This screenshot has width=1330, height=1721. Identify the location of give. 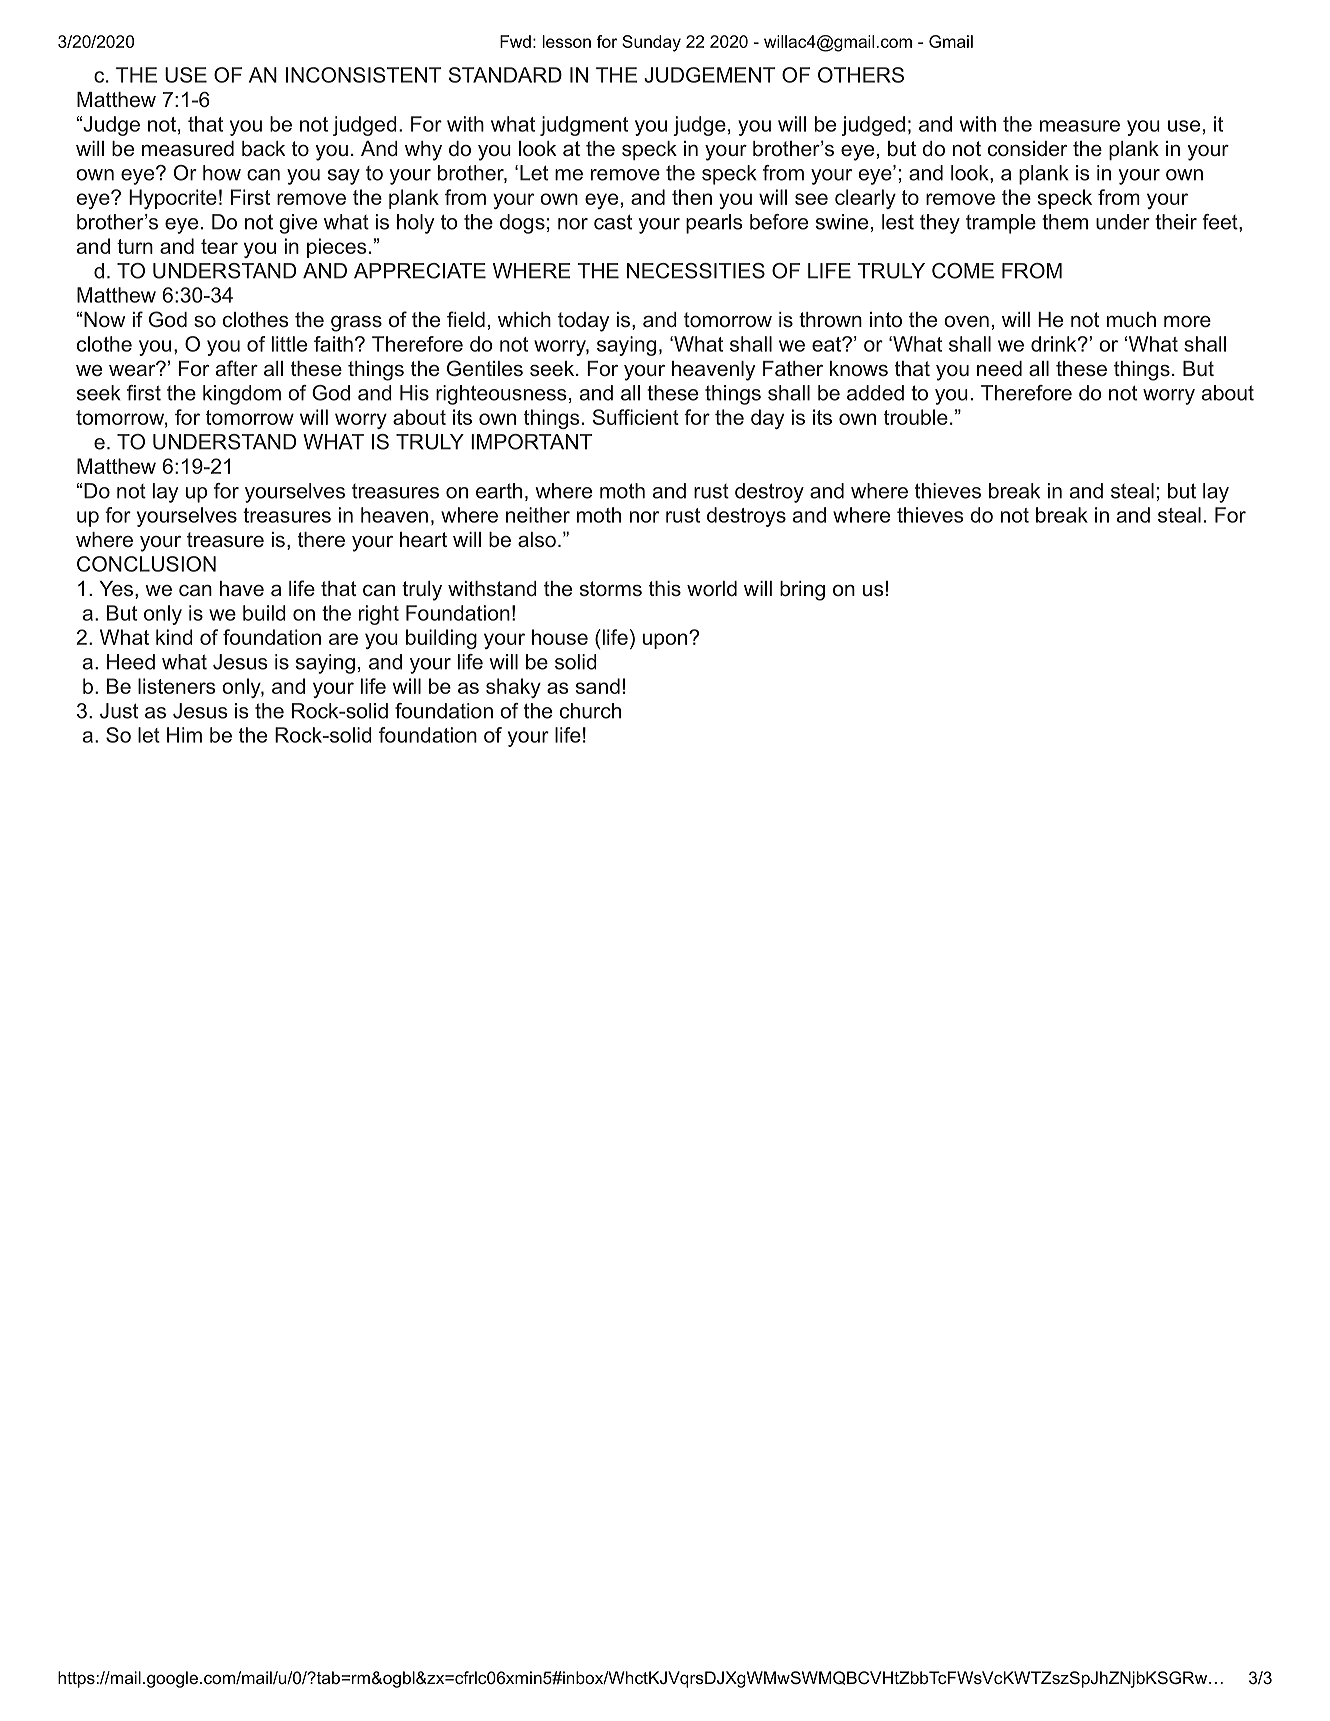
(298, 224).
